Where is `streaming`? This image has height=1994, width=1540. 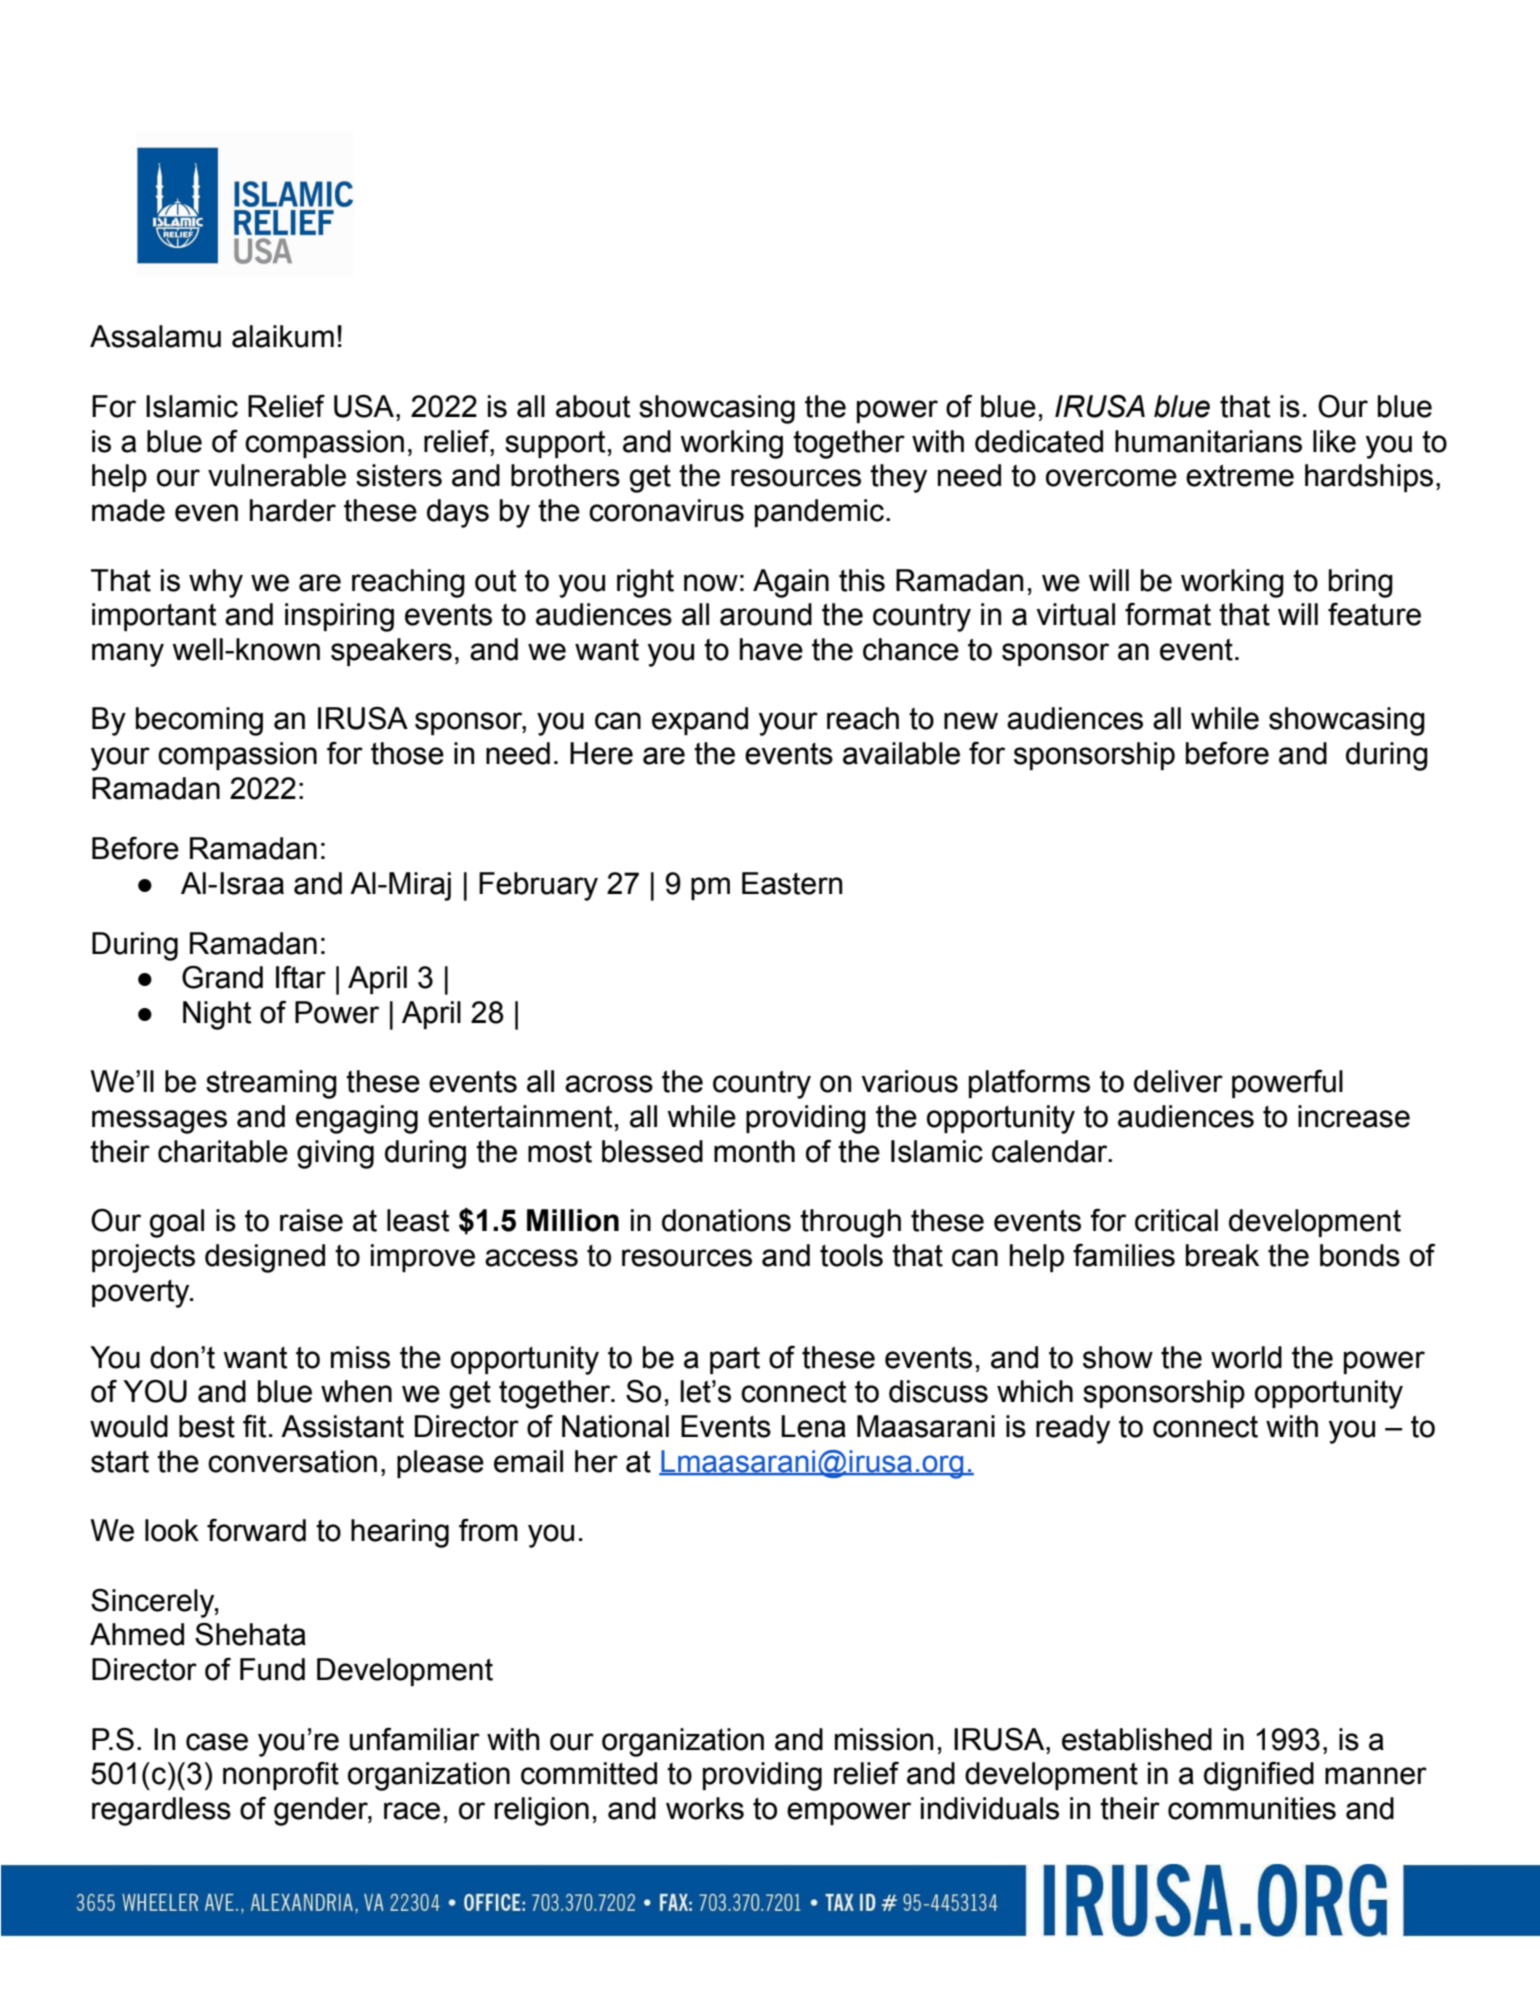 streaming is located at coordinates (271, 1084).
